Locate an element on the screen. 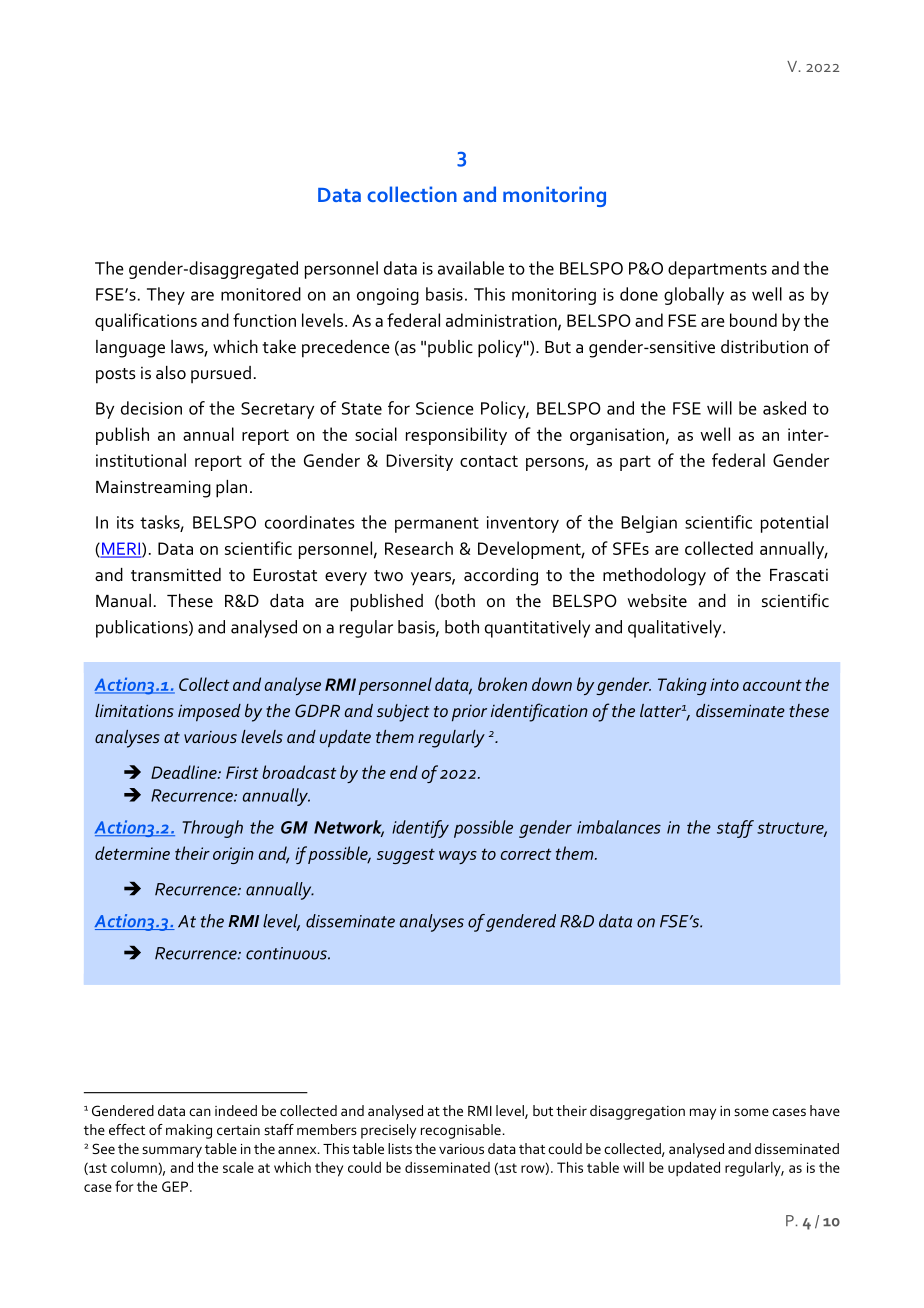 Image resolution: width=924 pixels, height=1308 pixels. transmitted is located at coordinates (176, 575).
